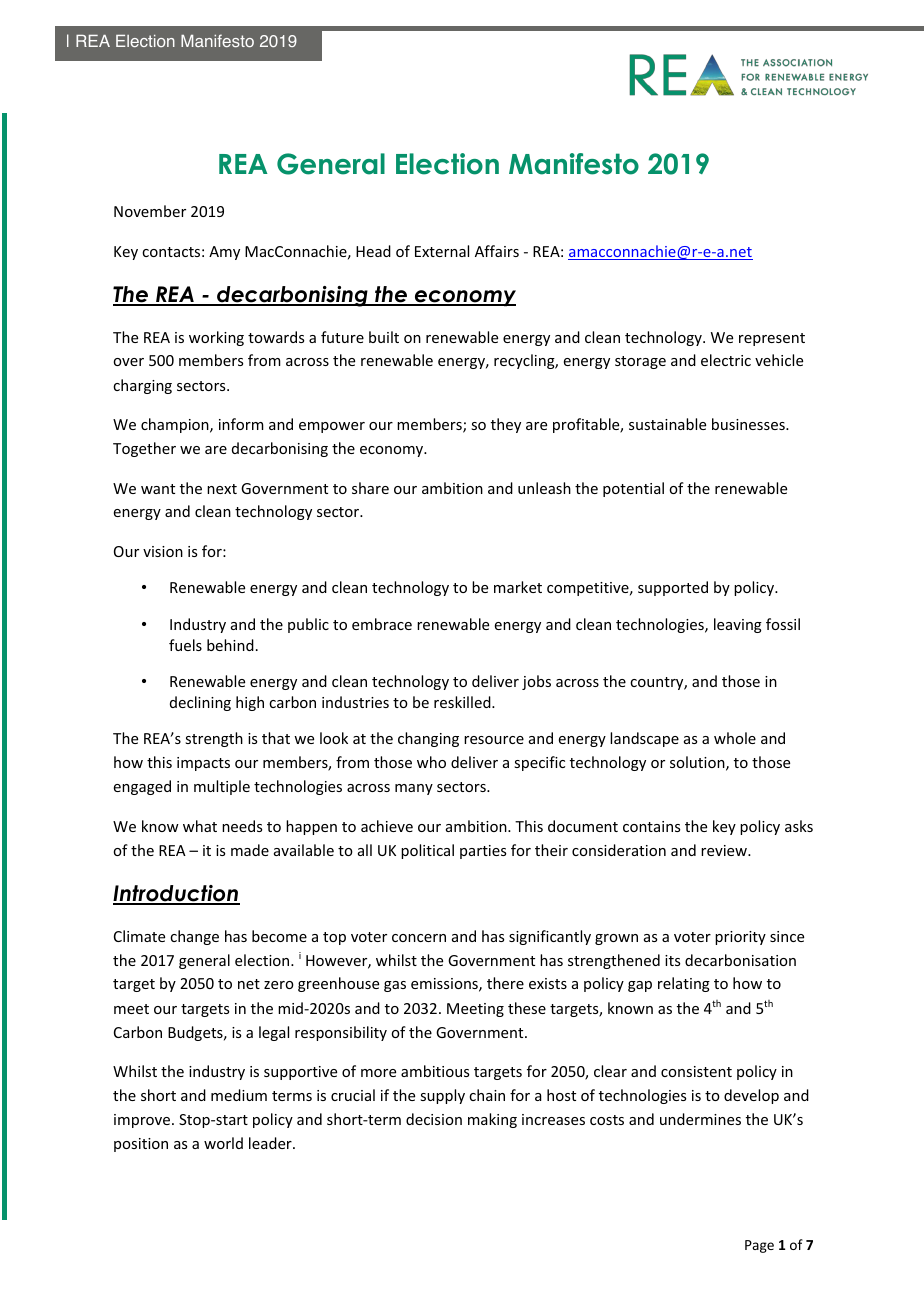  What do you see at coordinates (494, 740) in the screenshot?
I see `resource` at bounding box center [494, 740].
